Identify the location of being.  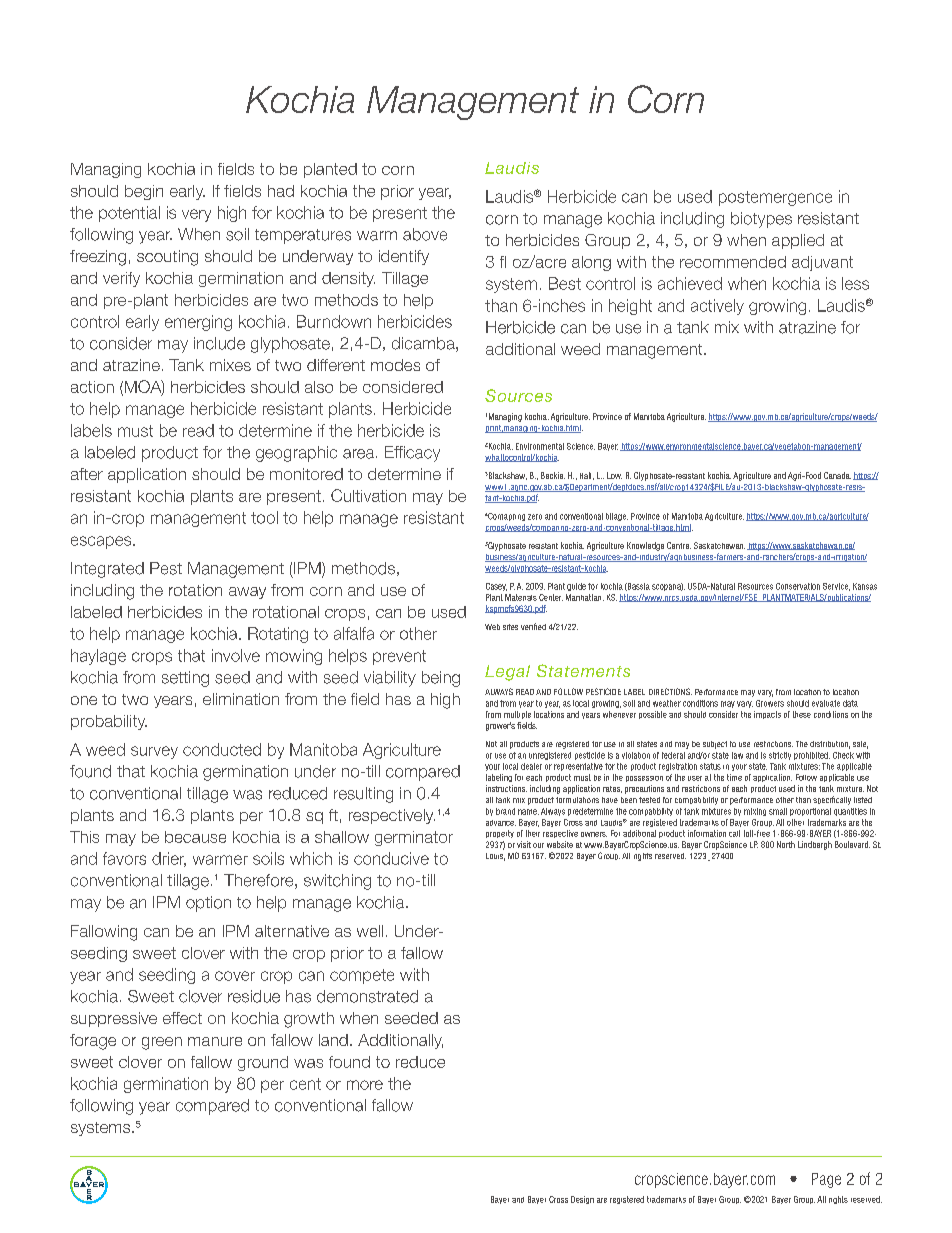
(441, 679).
